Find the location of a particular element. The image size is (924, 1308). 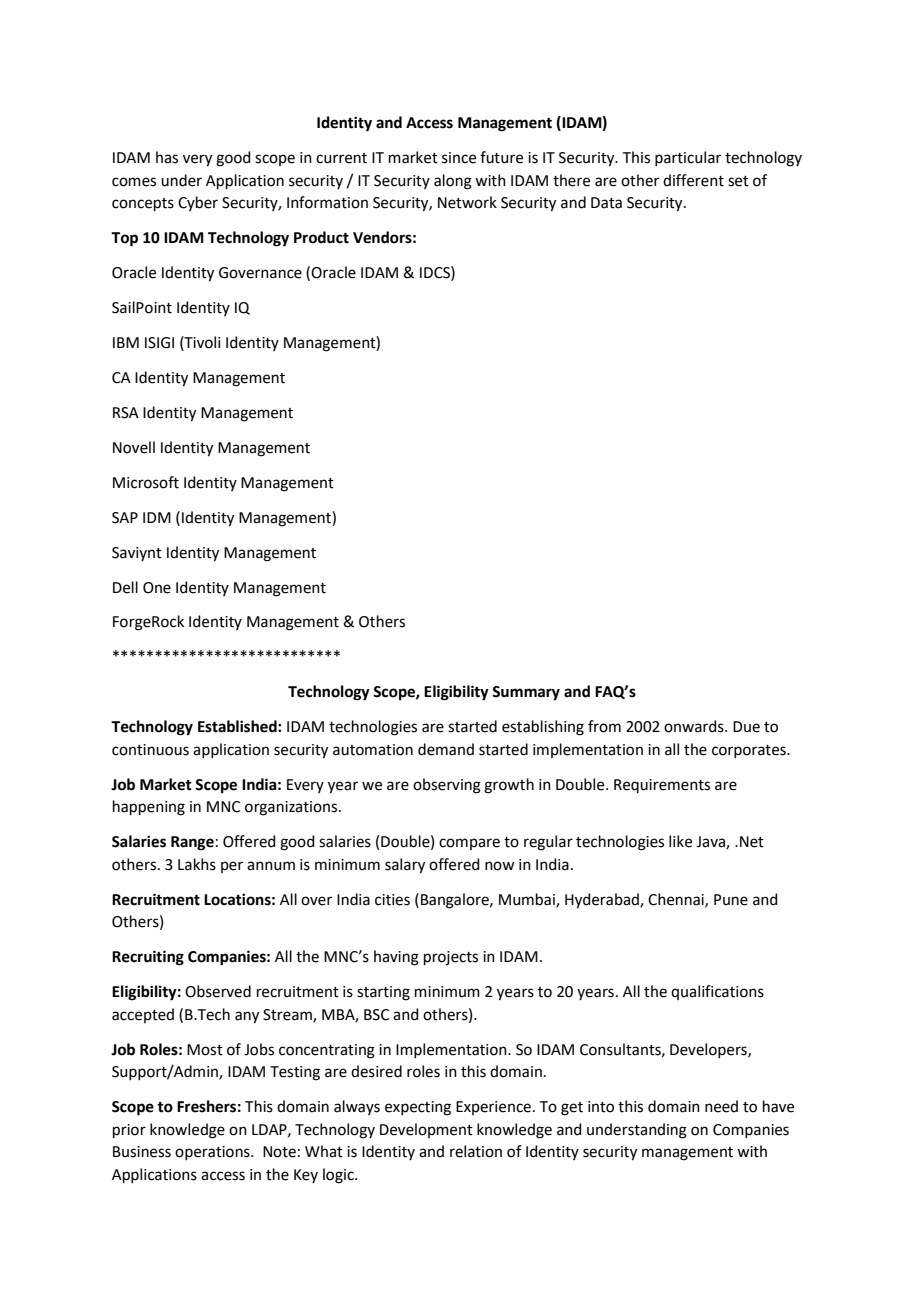

Lakhs is located at coordinates (197, 864).
